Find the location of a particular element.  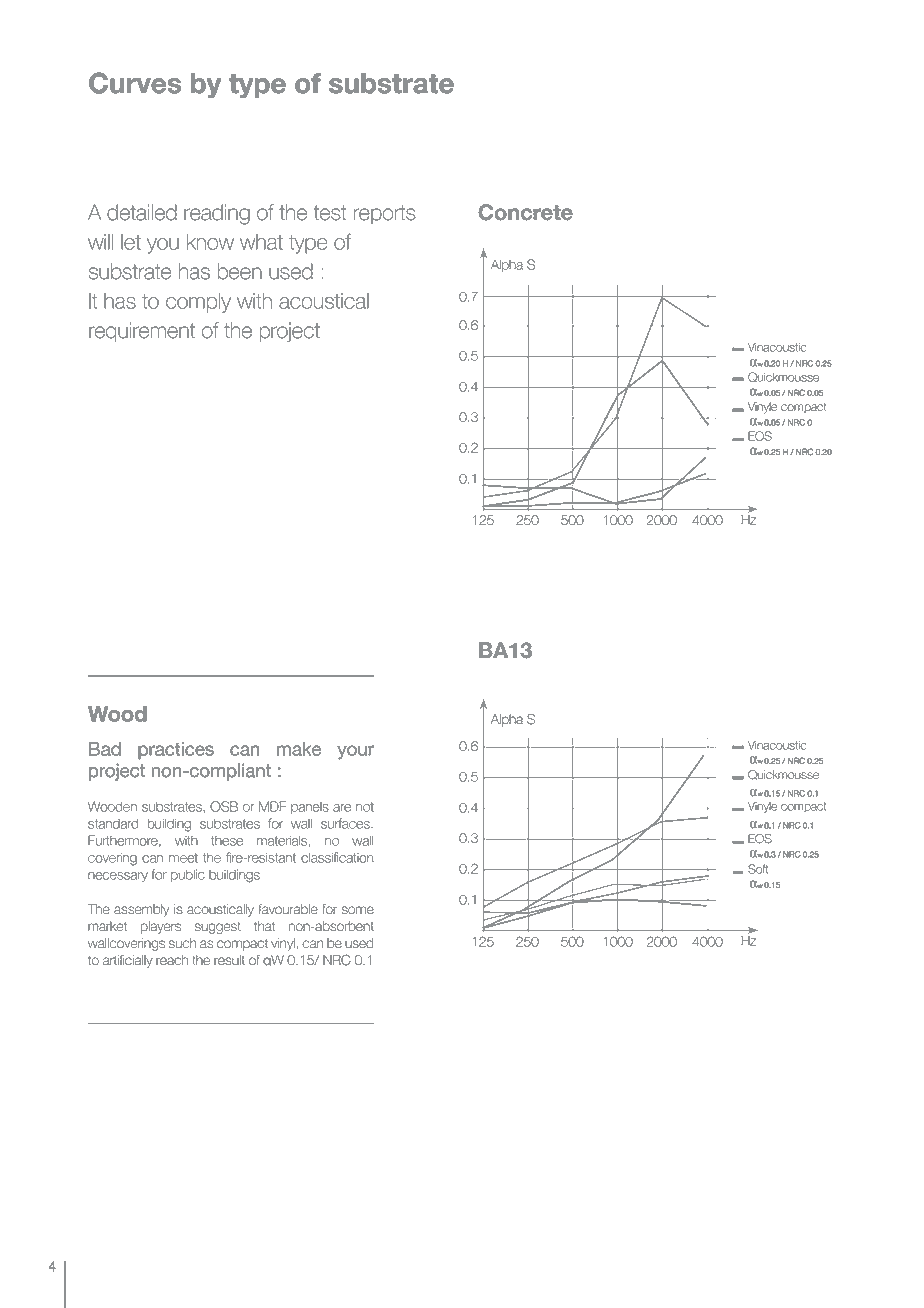

your is located at coordinates (355, 752).
